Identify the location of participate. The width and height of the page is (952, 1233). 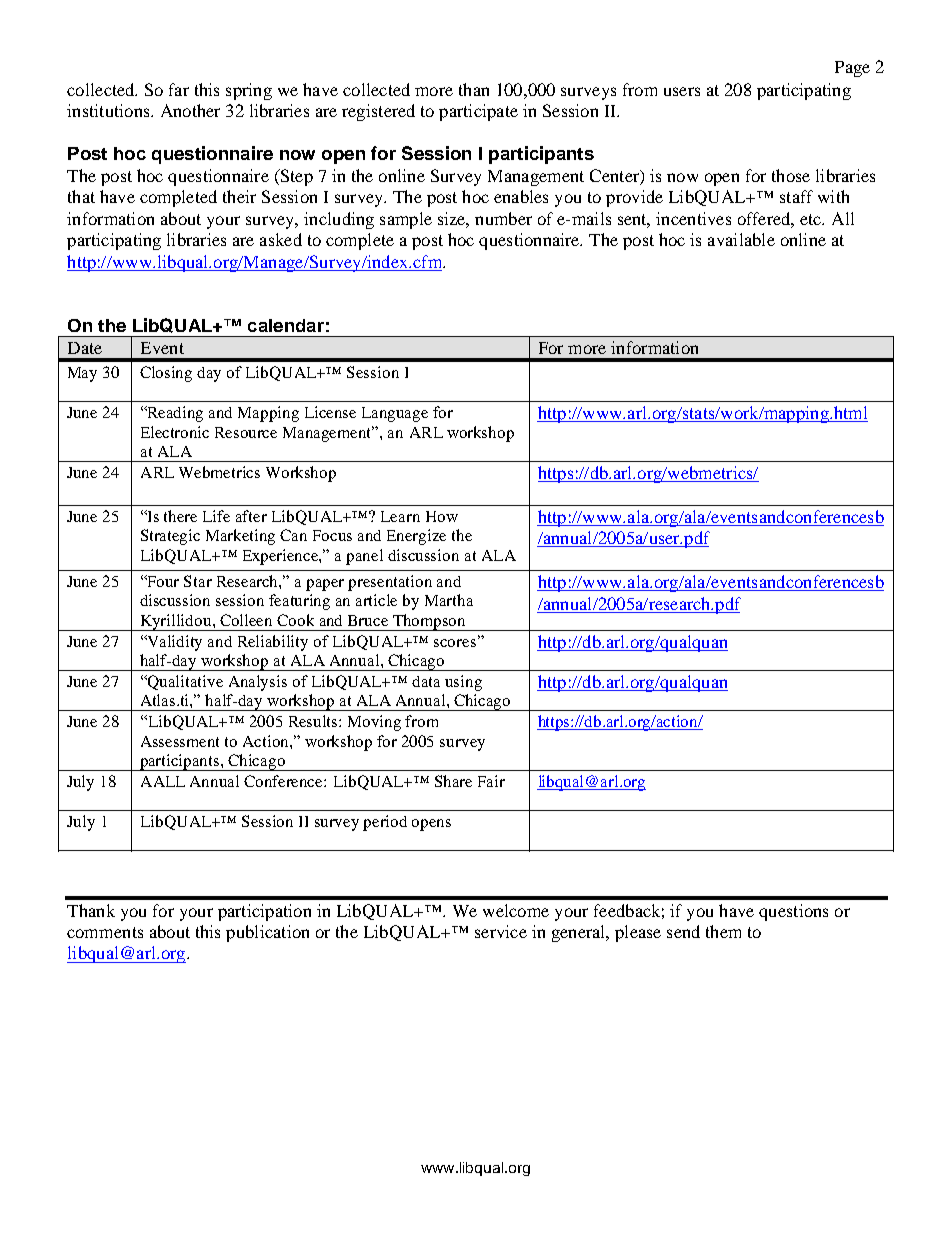
(478, 112).
